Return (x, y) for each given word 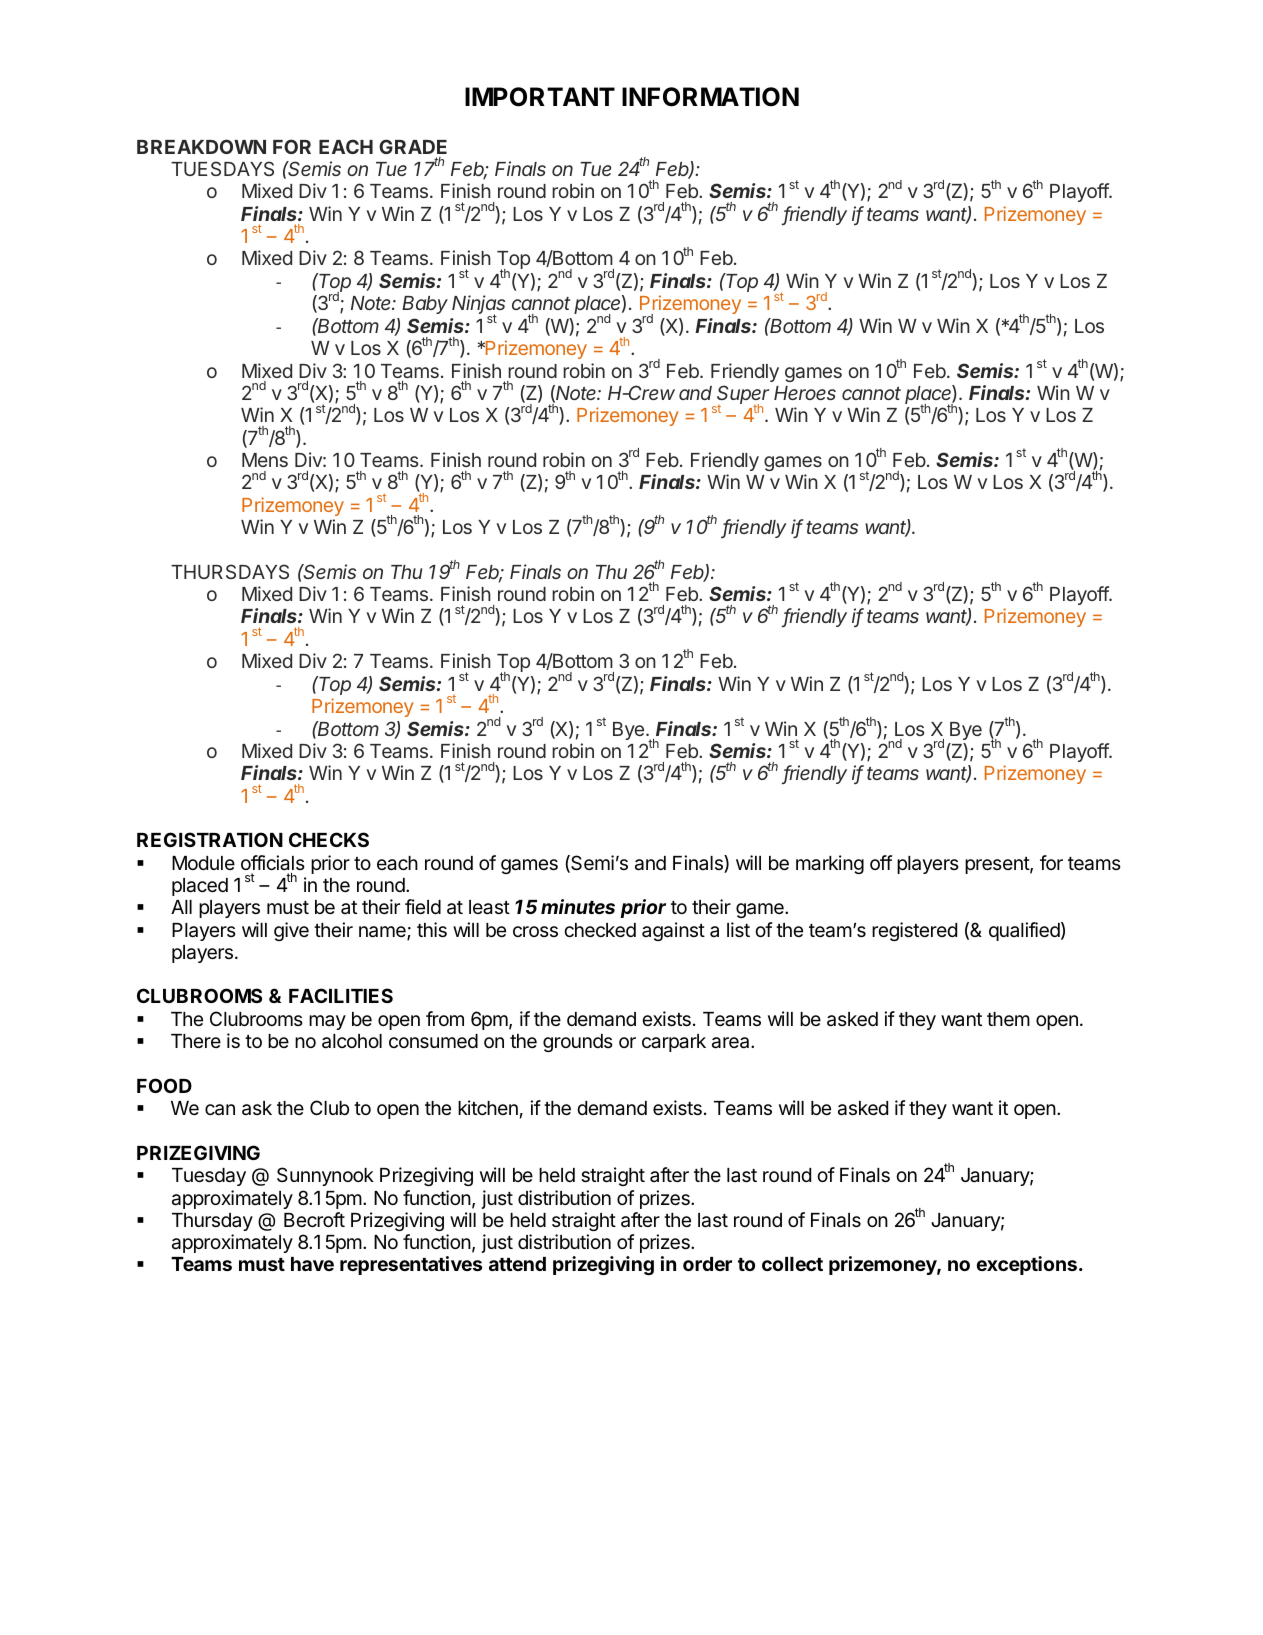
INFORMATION (710, 97)
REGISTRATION (210, 839)
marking (830, 864)
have (312, 1264)
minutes (578, 906)
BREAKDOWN (201, 146)
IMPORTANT (540, 97)
